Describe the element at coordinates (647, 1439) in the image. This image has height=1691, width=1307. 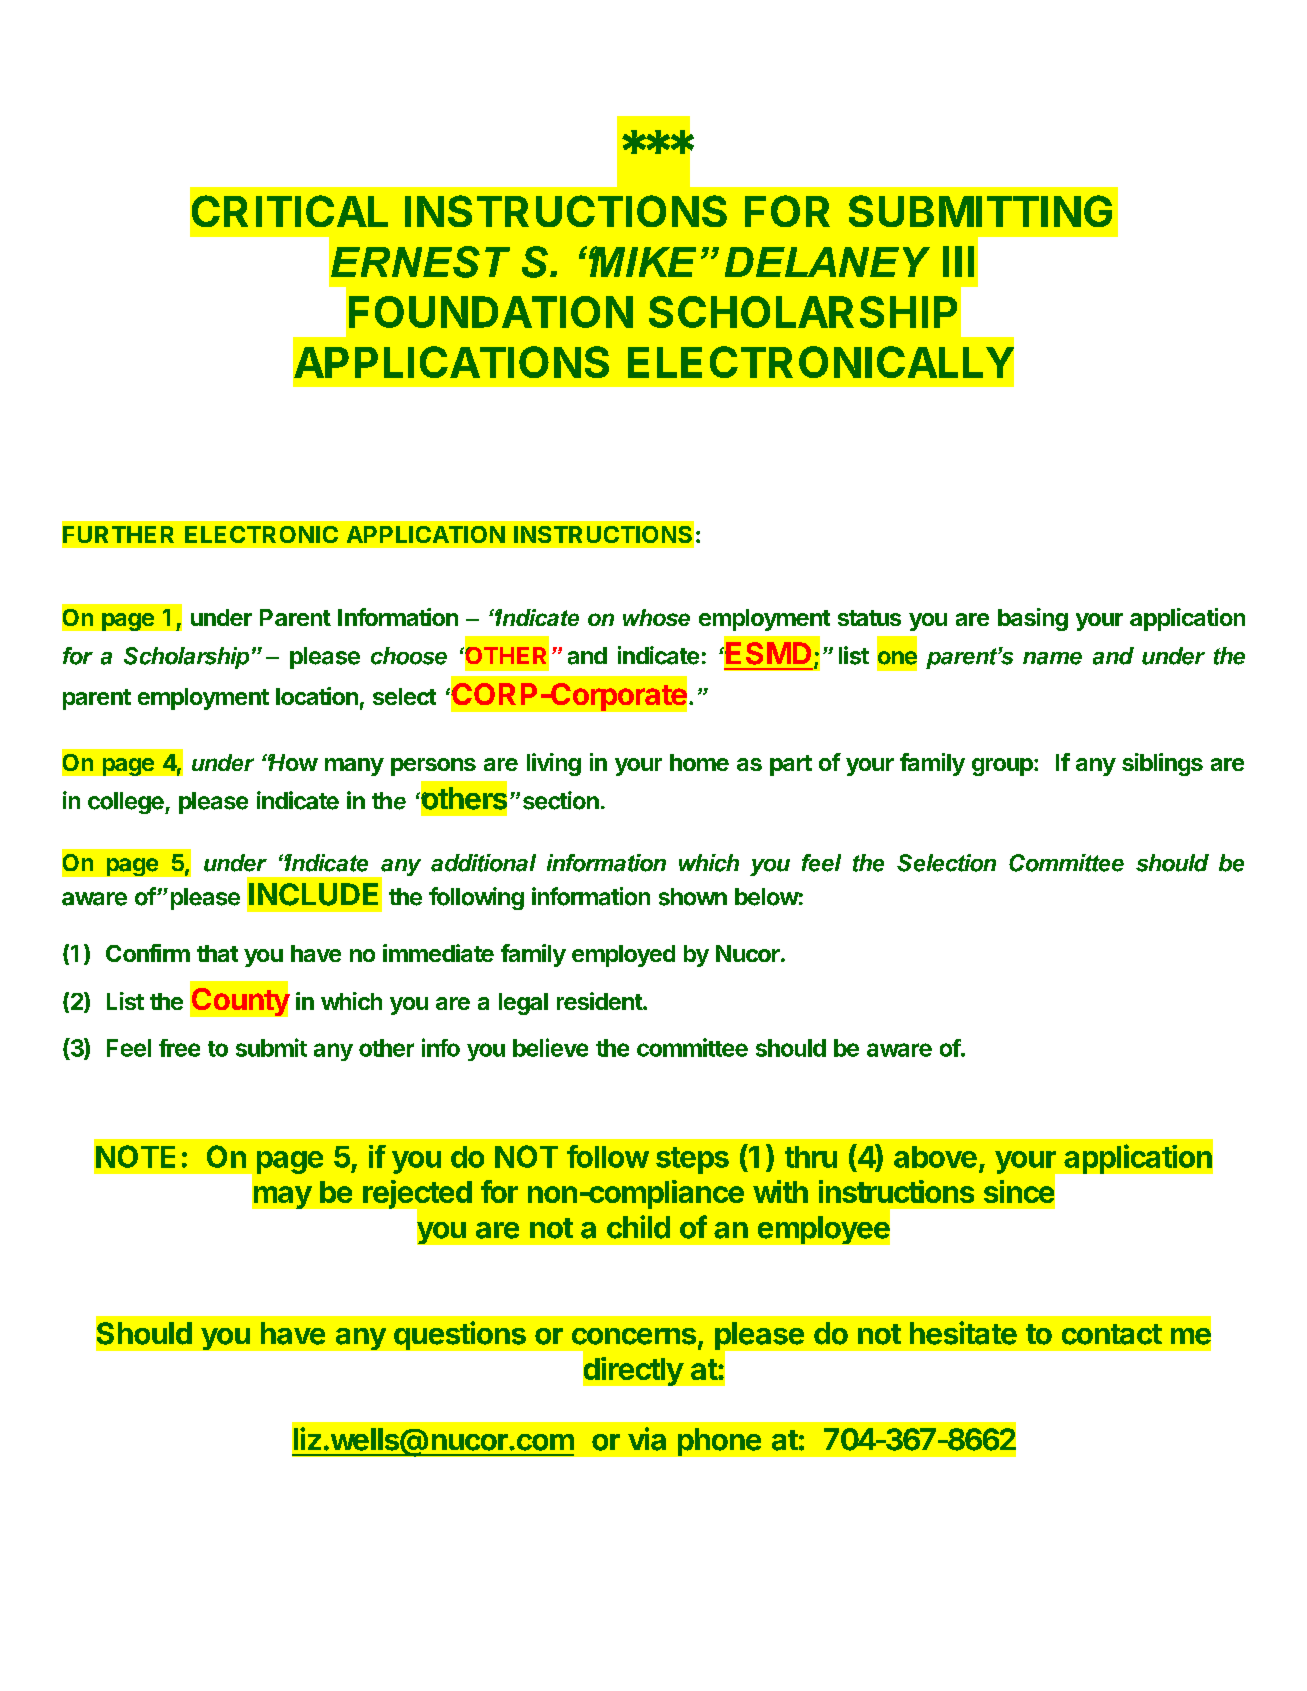
I see `via` at that location.
